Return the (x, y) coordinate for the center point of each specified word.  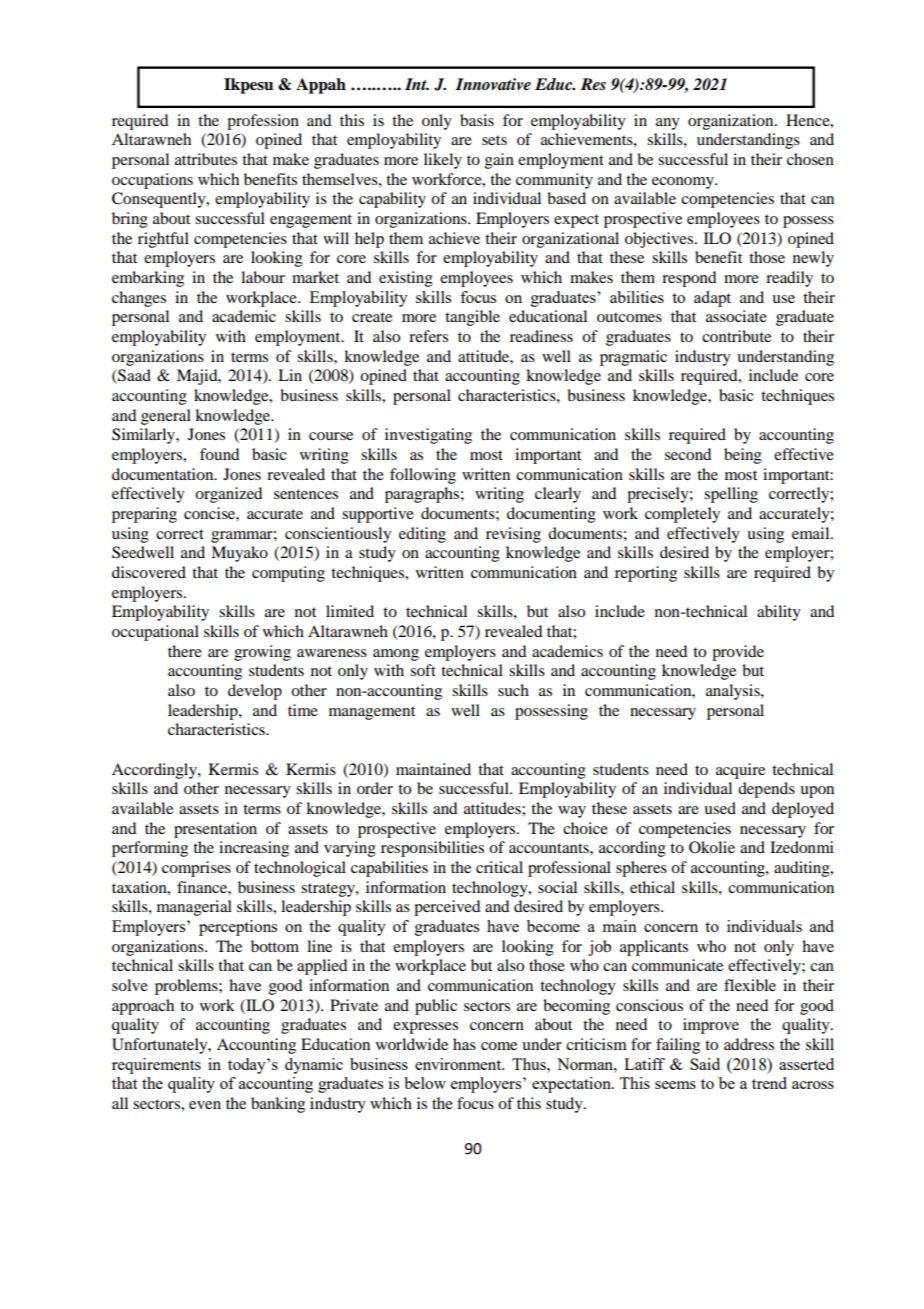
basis (477, 120)
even (205, 1105)
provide (738, 653)
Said (705, 1064)
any (668, 124)
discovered (149, 572)
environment (459, 1064)
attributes (206, 159)
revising (513, 535)
